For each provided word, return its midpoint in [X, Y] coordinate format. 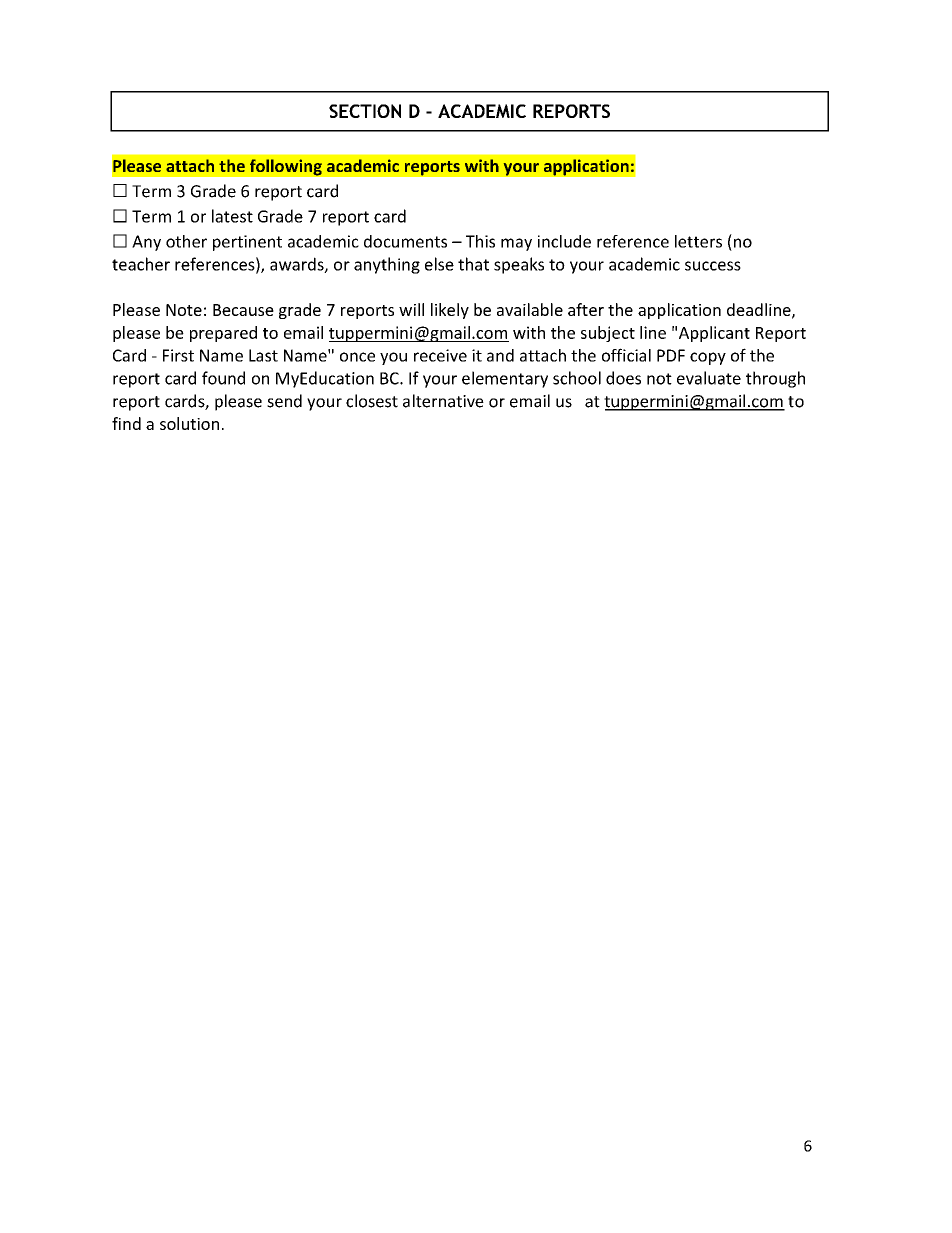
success [713, 266]
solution [189, 423]
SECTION [365, 111]
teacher [141, 264]
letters [698, 241]
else [439, 264]
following [286, 167]
